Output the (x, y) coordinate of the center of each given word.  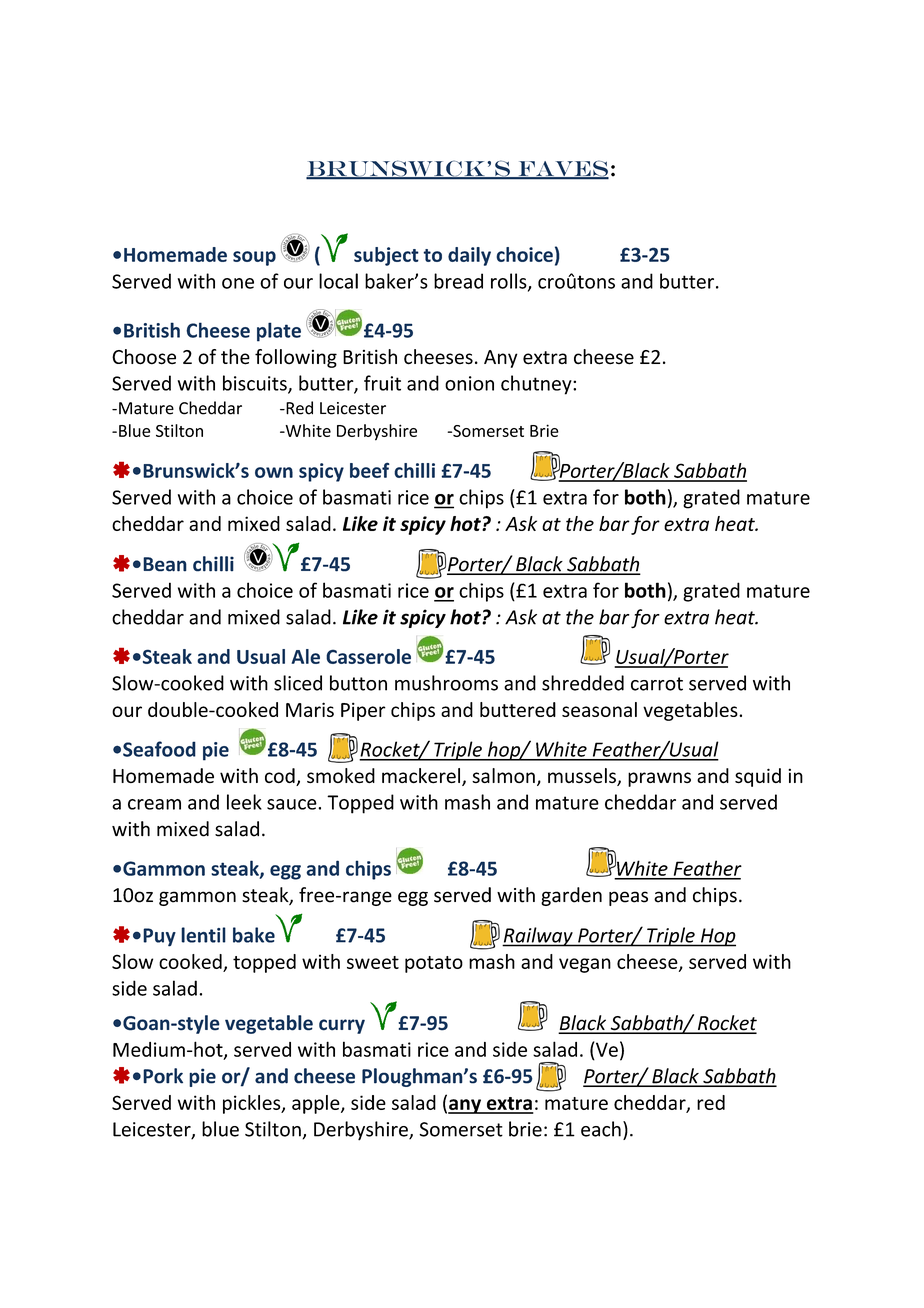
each (601, 1129)
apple (317, 1104)
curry (342, 1026)
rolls (510, 282)
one (238, 283)
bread (458, 281)
